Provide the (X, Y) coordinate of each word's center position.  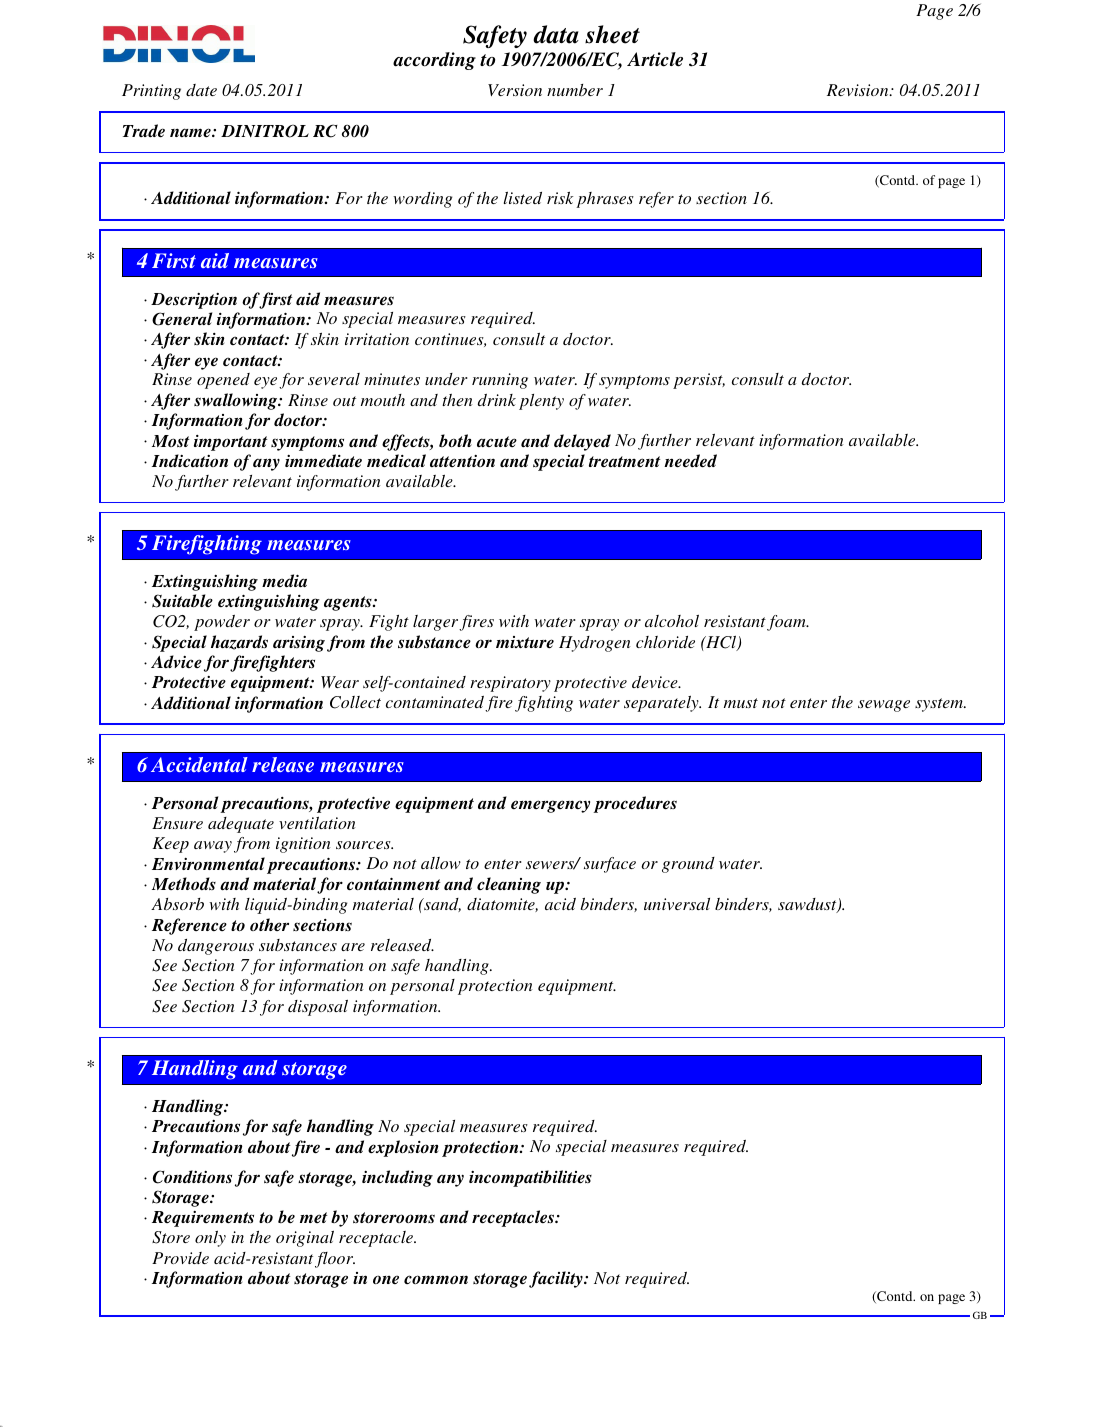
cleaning (509, 885)
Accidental (199, 764)
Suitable (182, 601)
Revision (859, 90)
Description (194, 301)
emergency (550, 806)
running (500, 381)
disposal (318, 1008)
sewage (884, 706)
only (210, 1239)
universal (677, 904)
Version (515, 90)
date (201, 90)
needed (690, 461)
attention (462, 461)
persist (699, 381)
